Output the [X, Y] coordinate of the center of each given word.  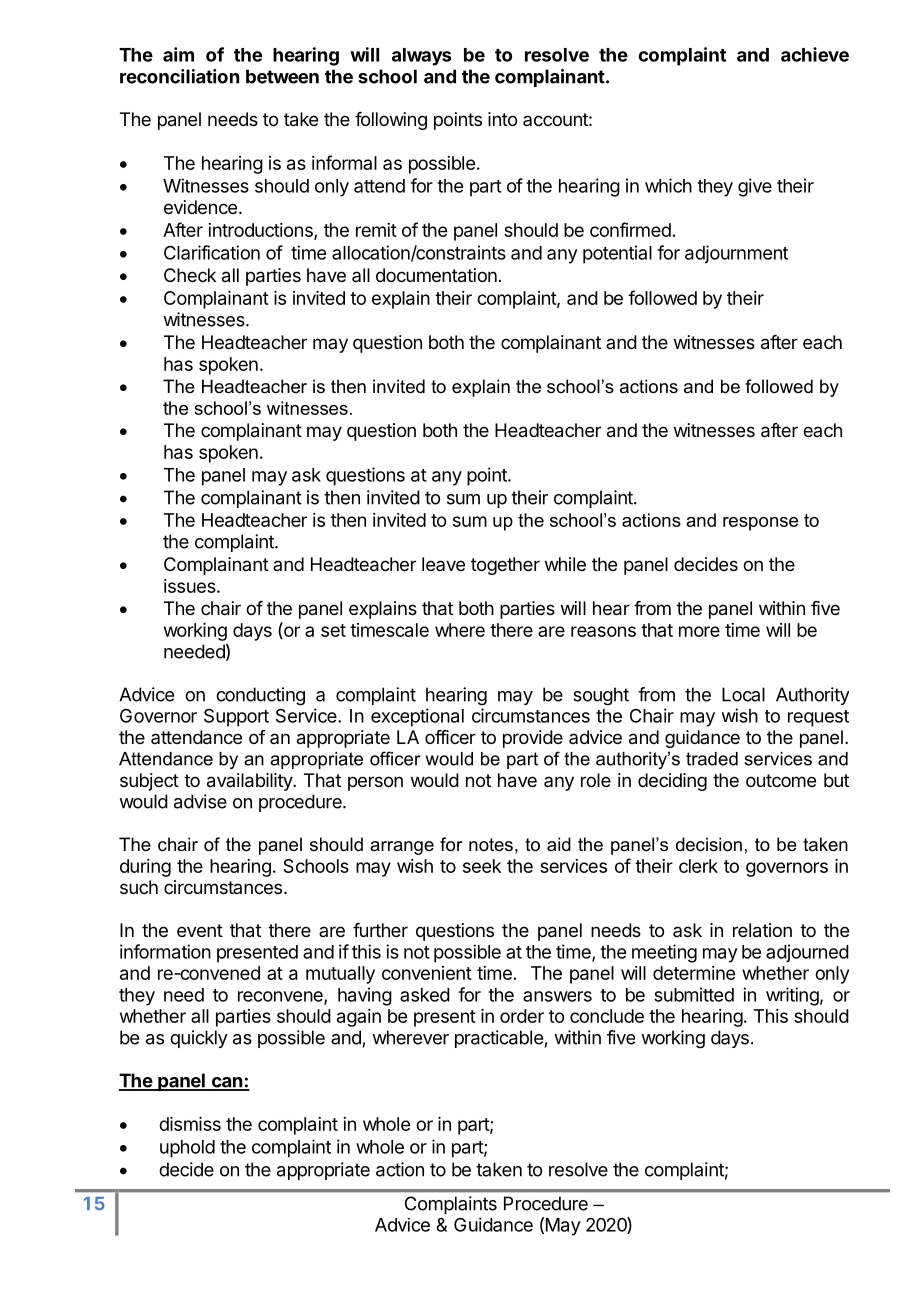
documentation [436, 275]
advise [200, 801]
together [505, 566]
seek [482, 866]
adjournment [736, 254]
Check [190, 275]
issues [191, 586]
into [502, 119]
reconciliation [179, 76]
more [699, 631]
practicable [499, 1039]
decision [709, 844]
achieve [815, 54]
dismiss [190, 1124]
